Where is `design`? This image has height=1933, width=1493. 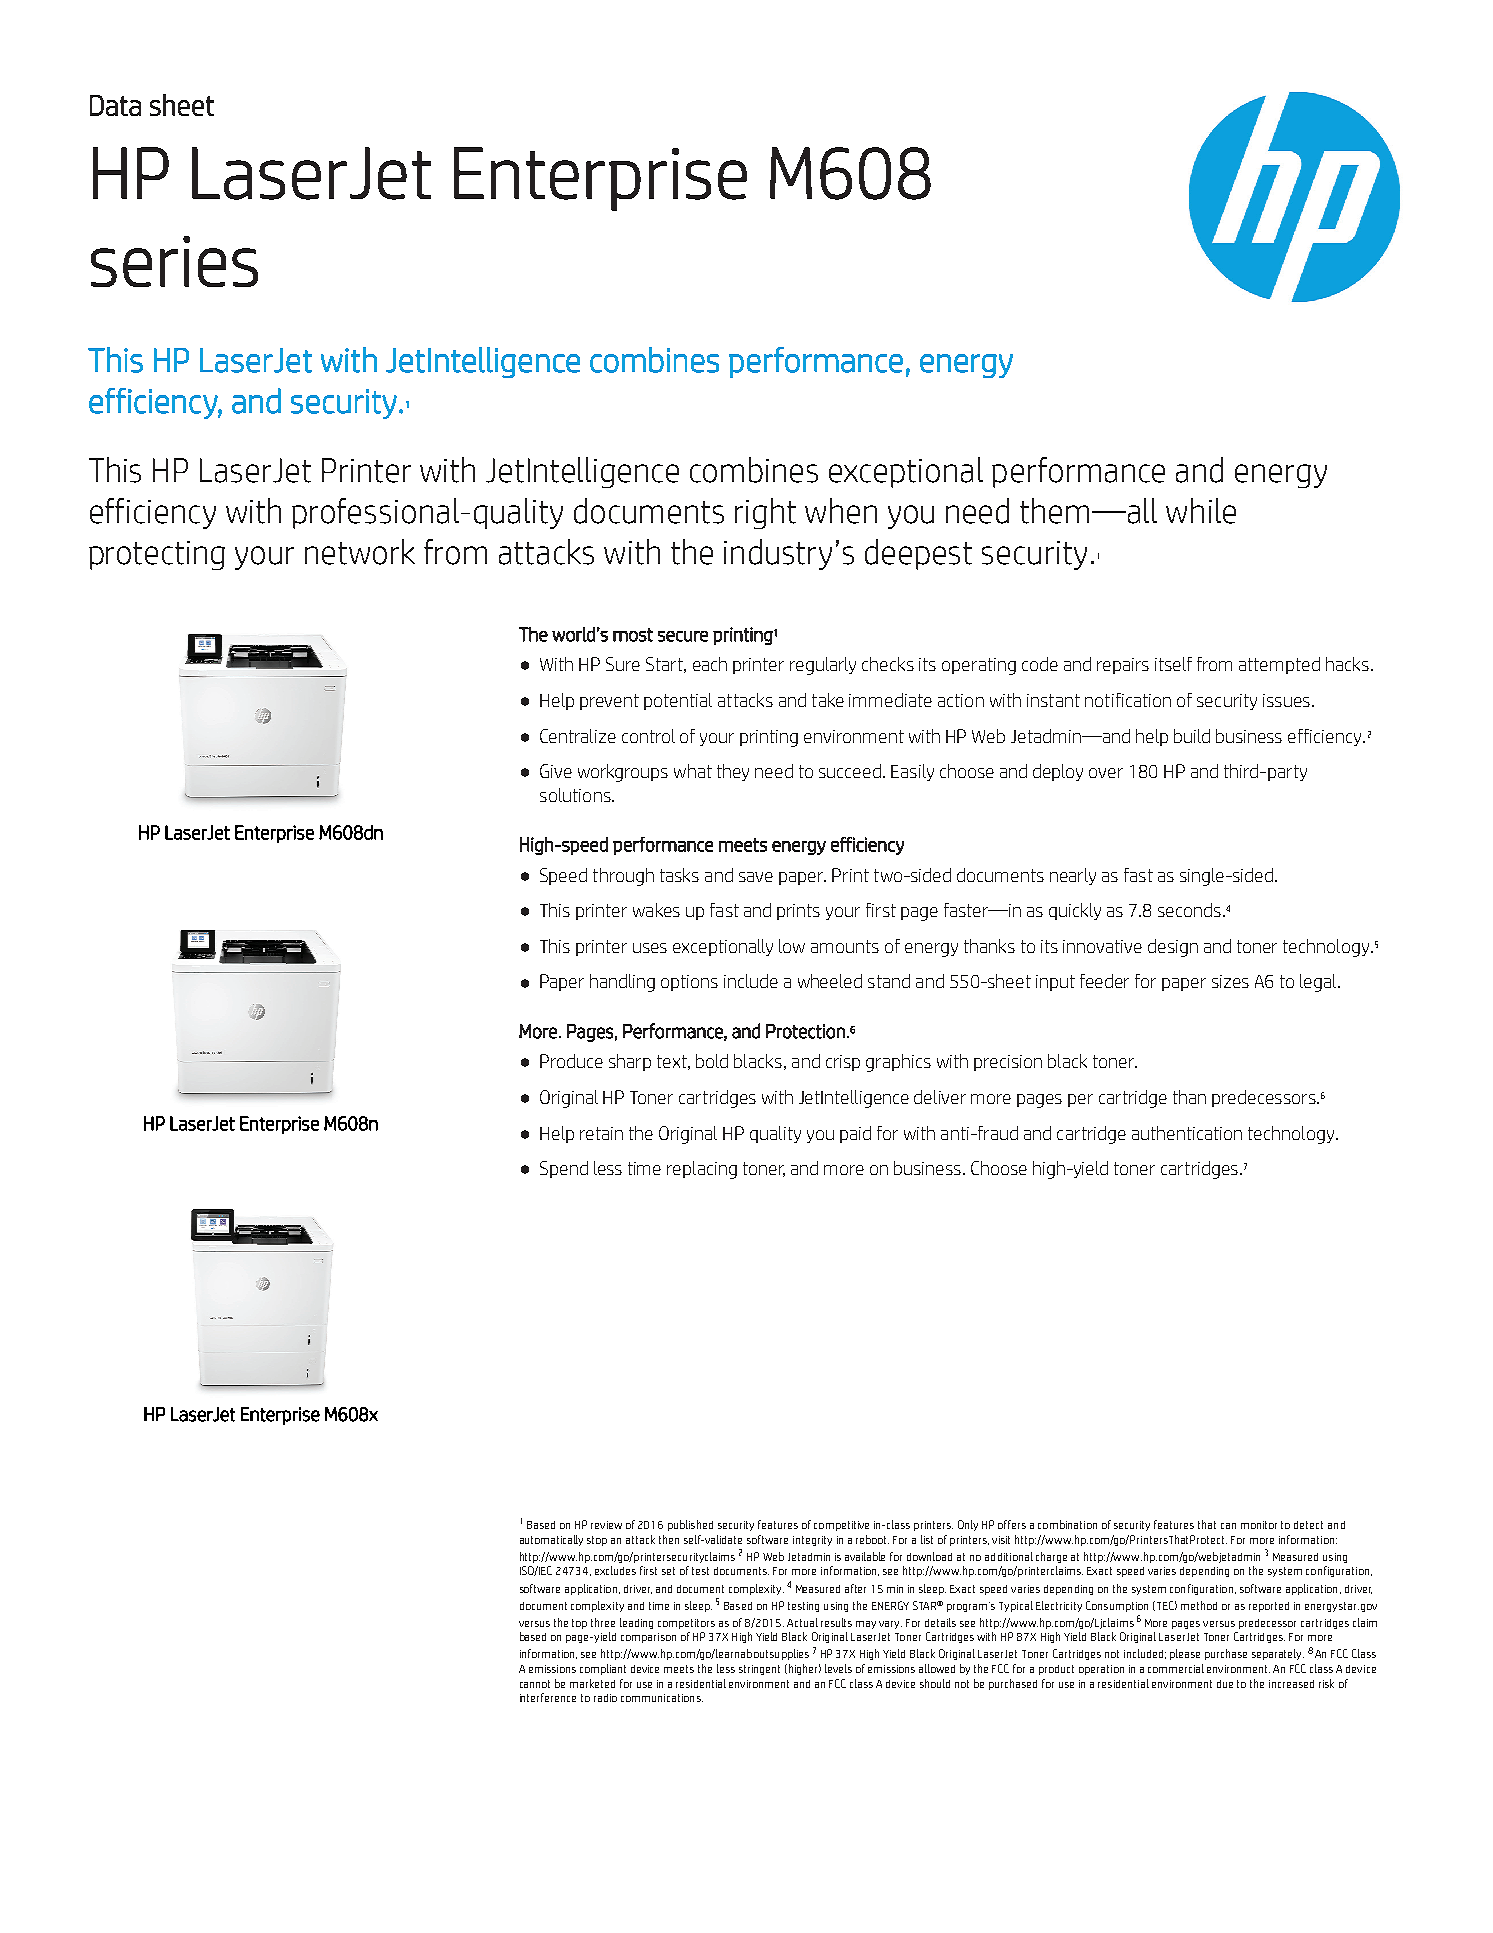
design is located at coordinates (1173, 948).
